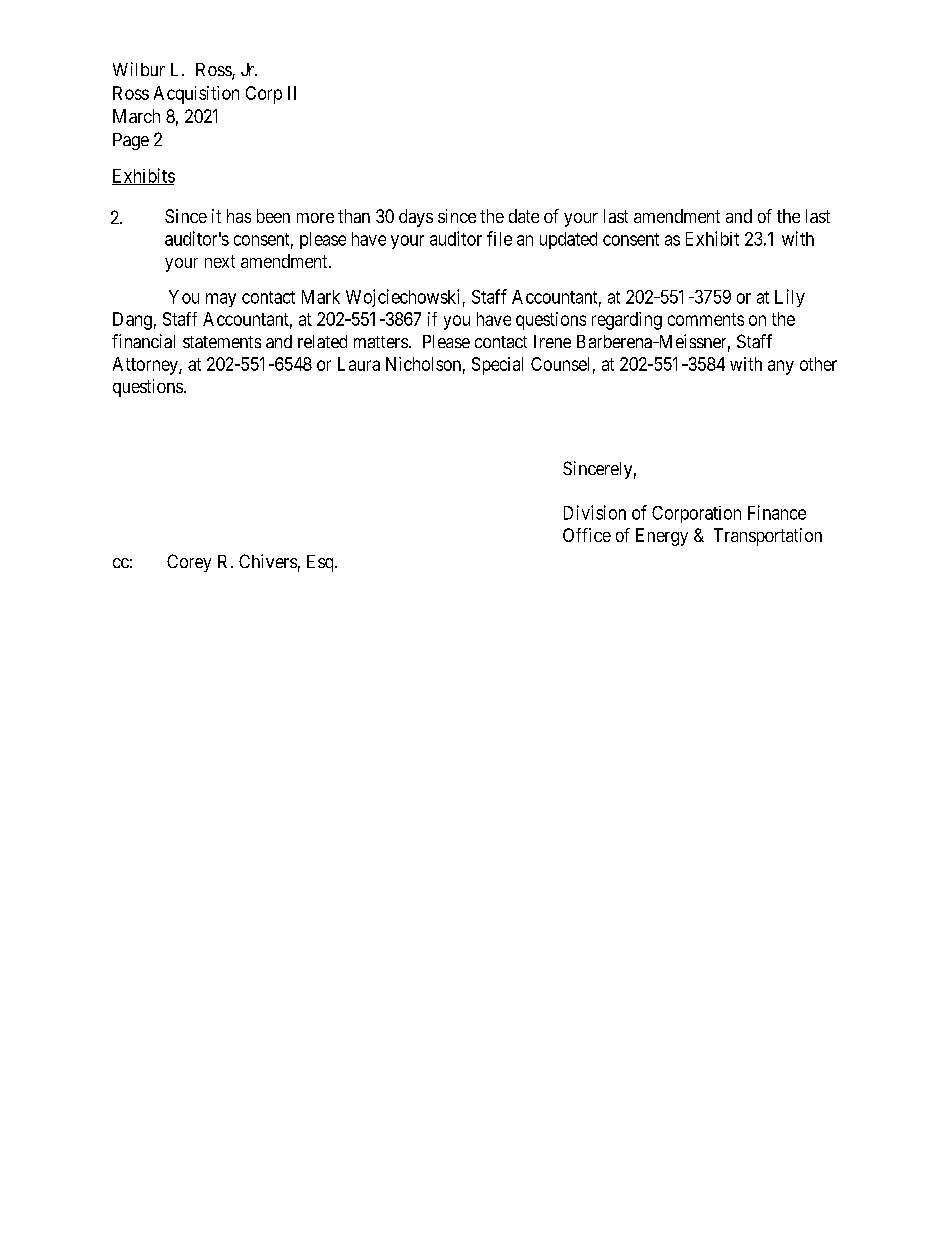  I want to click on Attorney, so click(146, 366).
